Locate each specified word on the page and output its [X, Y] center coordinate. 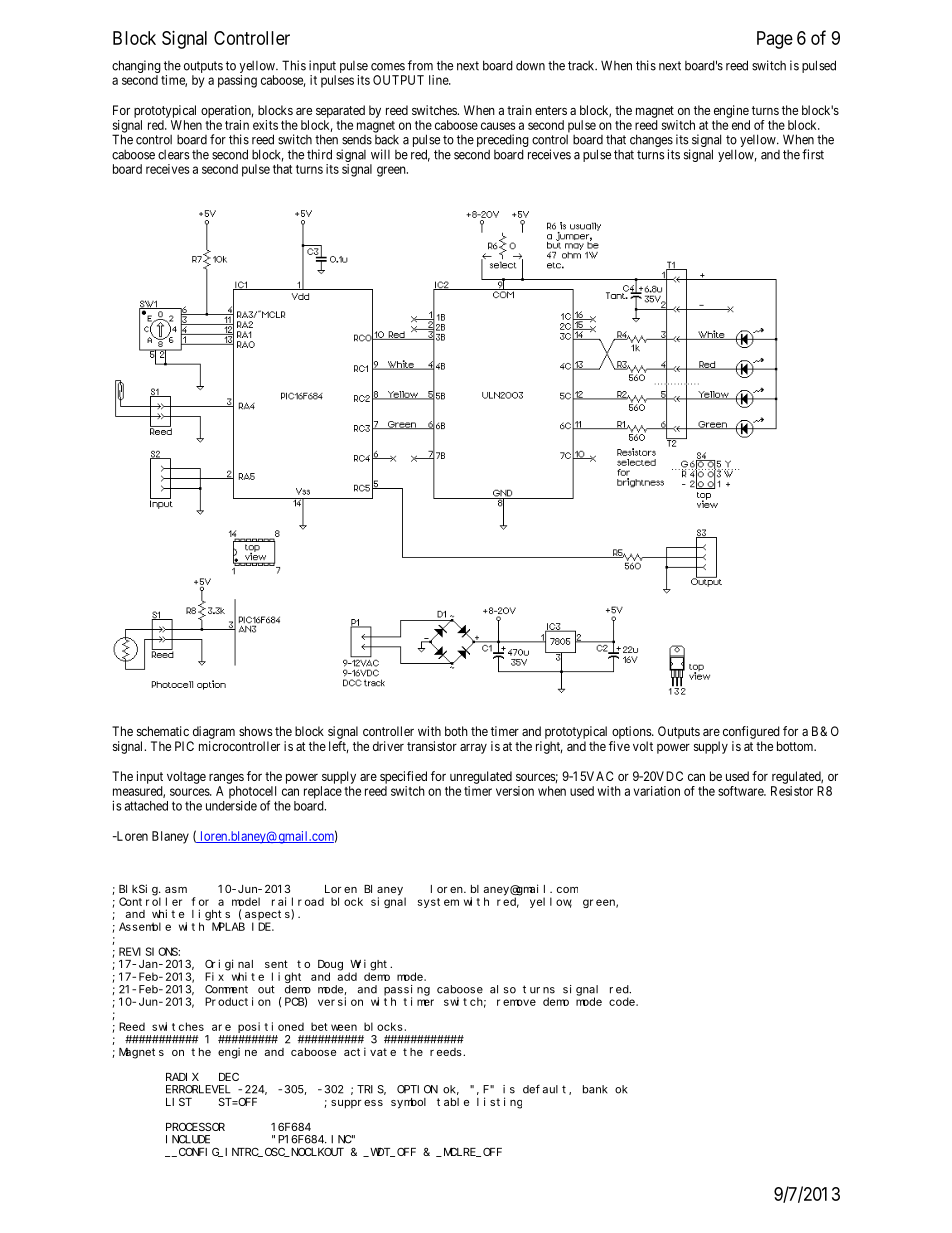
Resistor [792, 791]
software [741, 791]
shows [255, 731]
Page [775, 40]
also [503, 989]
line [439, 80]
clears [174, 155]
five [619, 746]
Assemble [145, 926]
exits [265, 125]
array [473, 748]
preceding [503, 142]
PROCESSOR [195, 1126]
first [813, 154]
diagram [214, 732]
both [456, 731]
